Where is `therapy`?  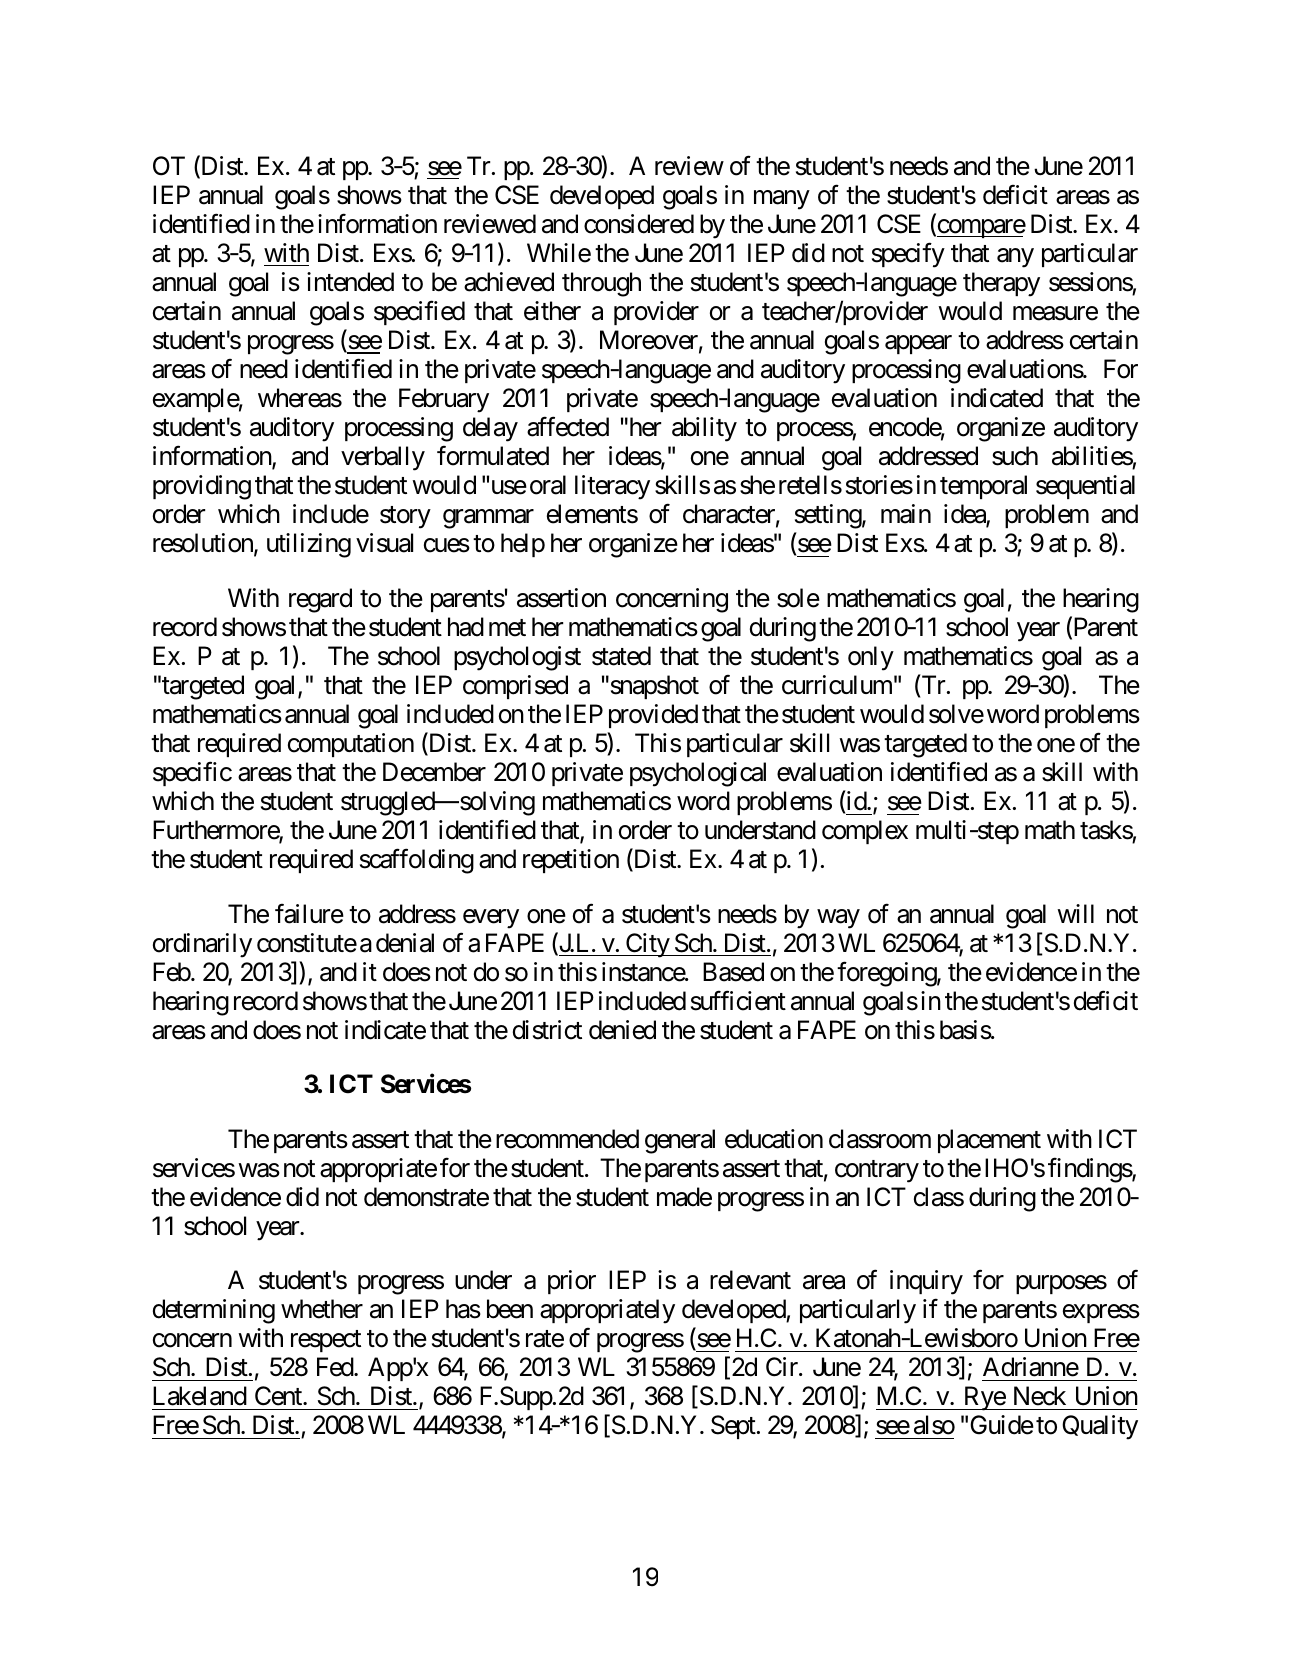
therapy is located at coordinates (1001, 284).
